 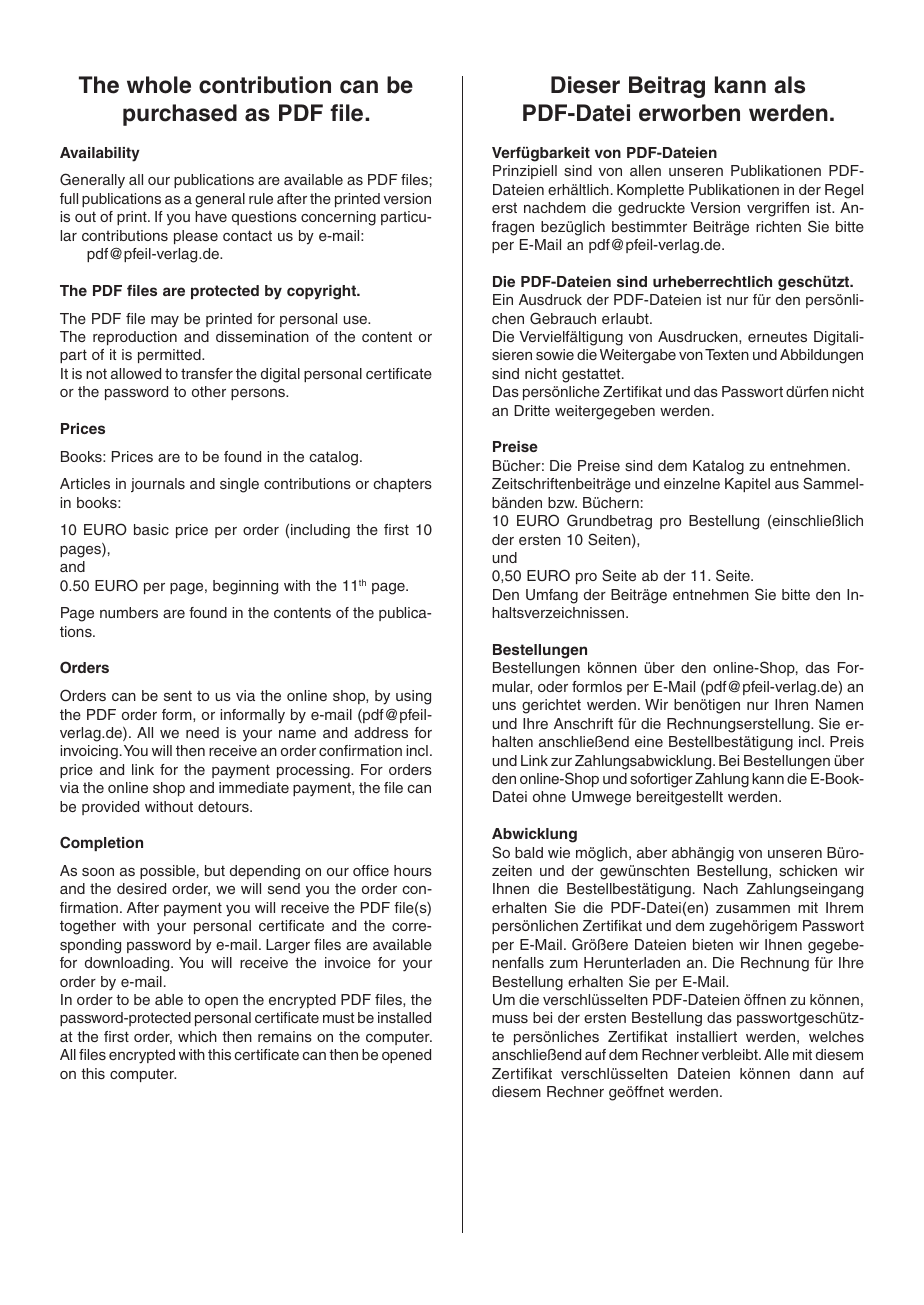 I want to click on purchased, so click(x=180, y=115).
